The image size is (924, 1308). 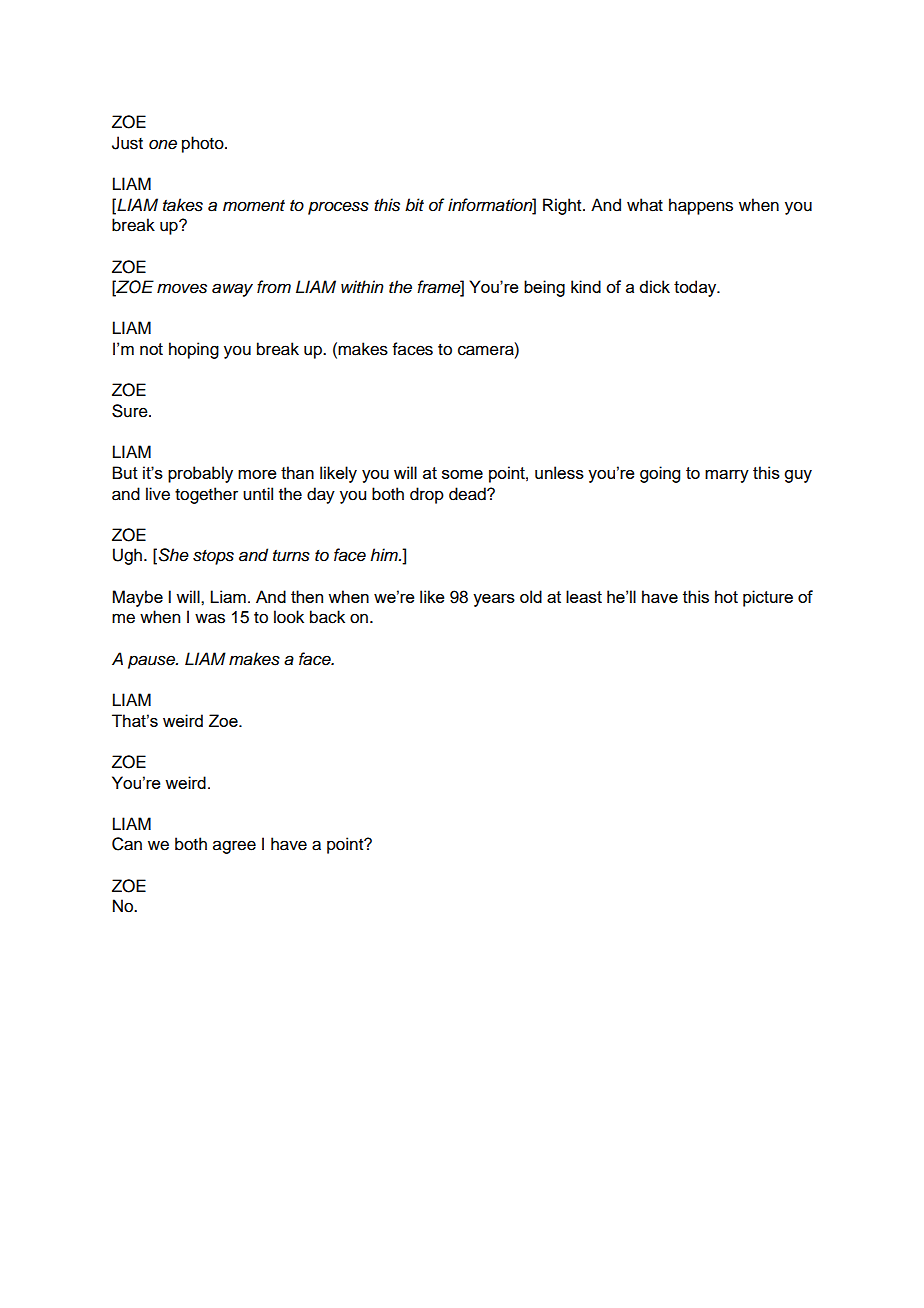 I want to click on together, so click(x=206, y=495).
